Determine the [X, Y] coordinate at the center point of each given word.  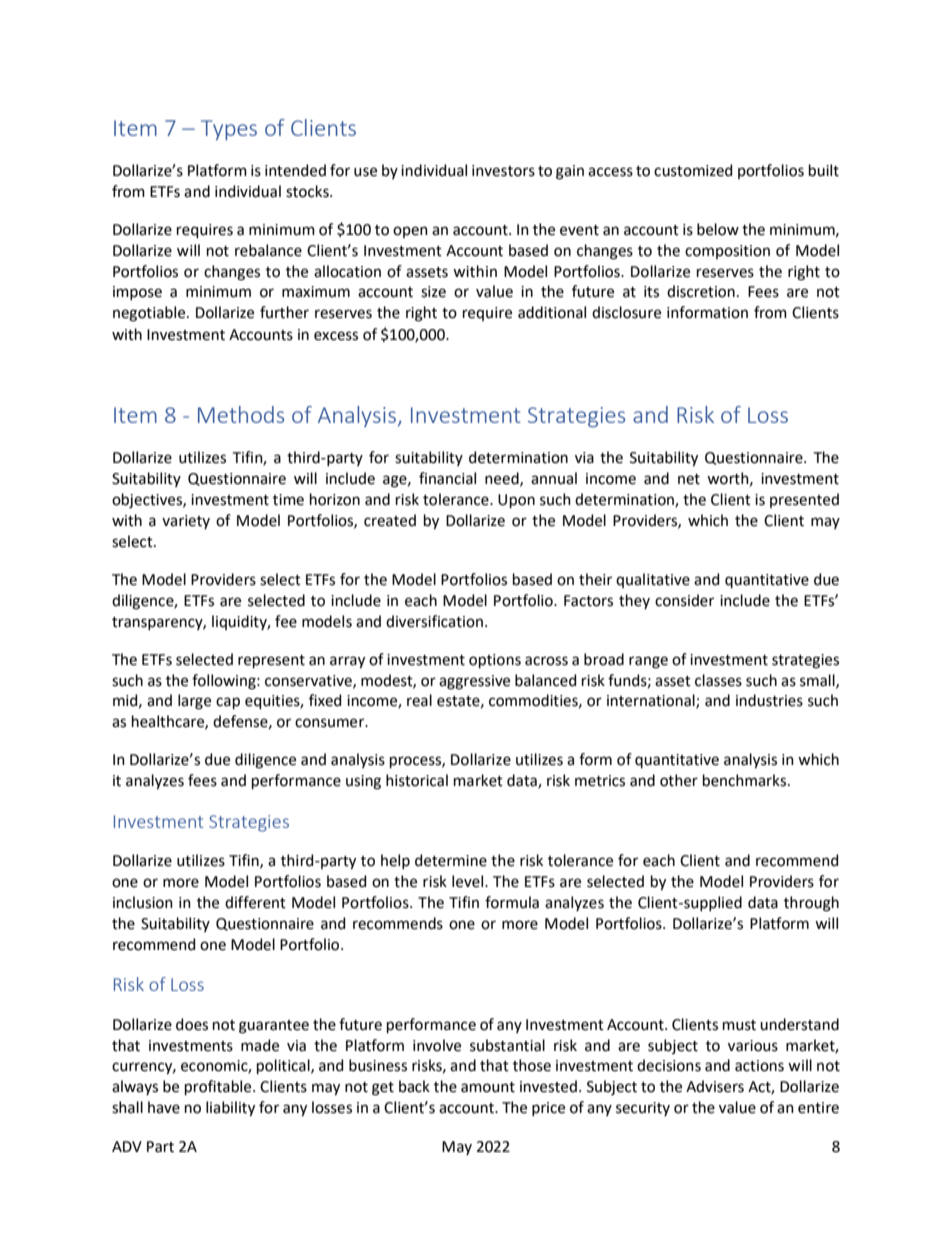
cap [228, 703]
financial [447, 478]
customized [693, 170]
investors [503, 171]
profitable [219, 1087]
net [689, 479]
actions [759, 1066]
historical [417, 780]
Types [229, 130]
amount [488, 1087]
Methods [241, 414]
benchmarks [746, 780]
